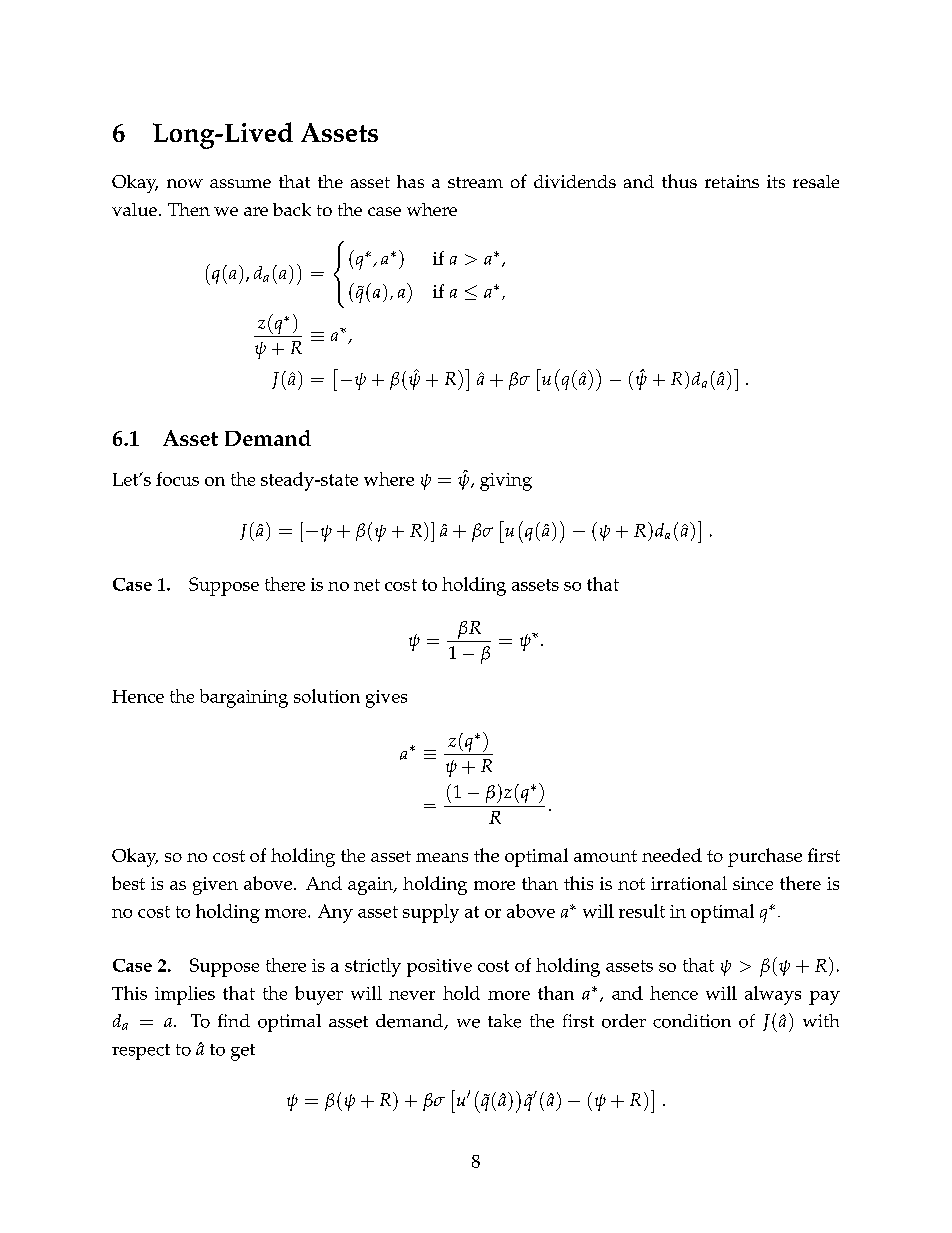  Describe the element at coordinates (475, 182) in the screenshot. I see `stream` at that location.
